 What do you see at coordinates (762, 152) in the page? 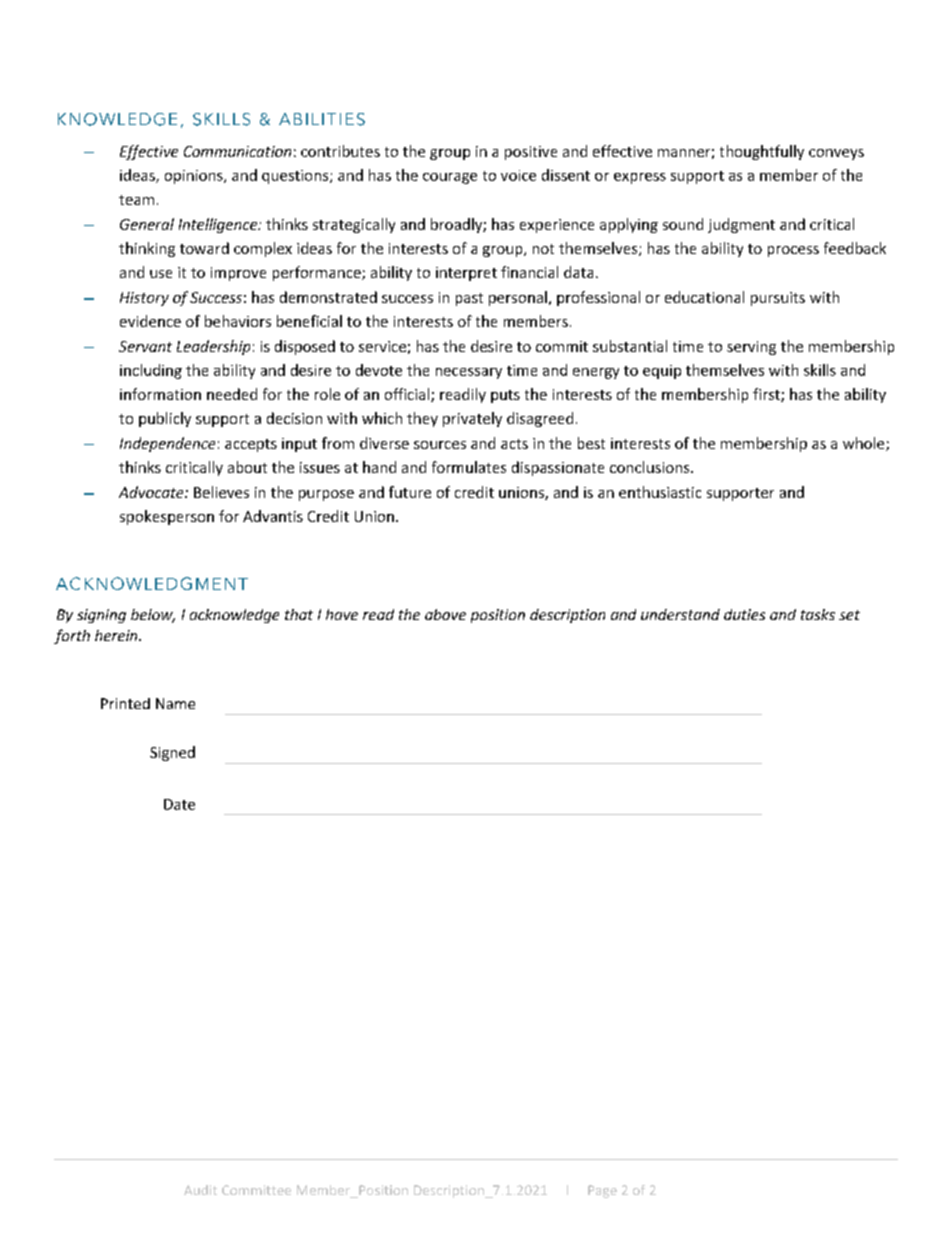
I see `thoughtfully` at bounding box center [762, 152].
